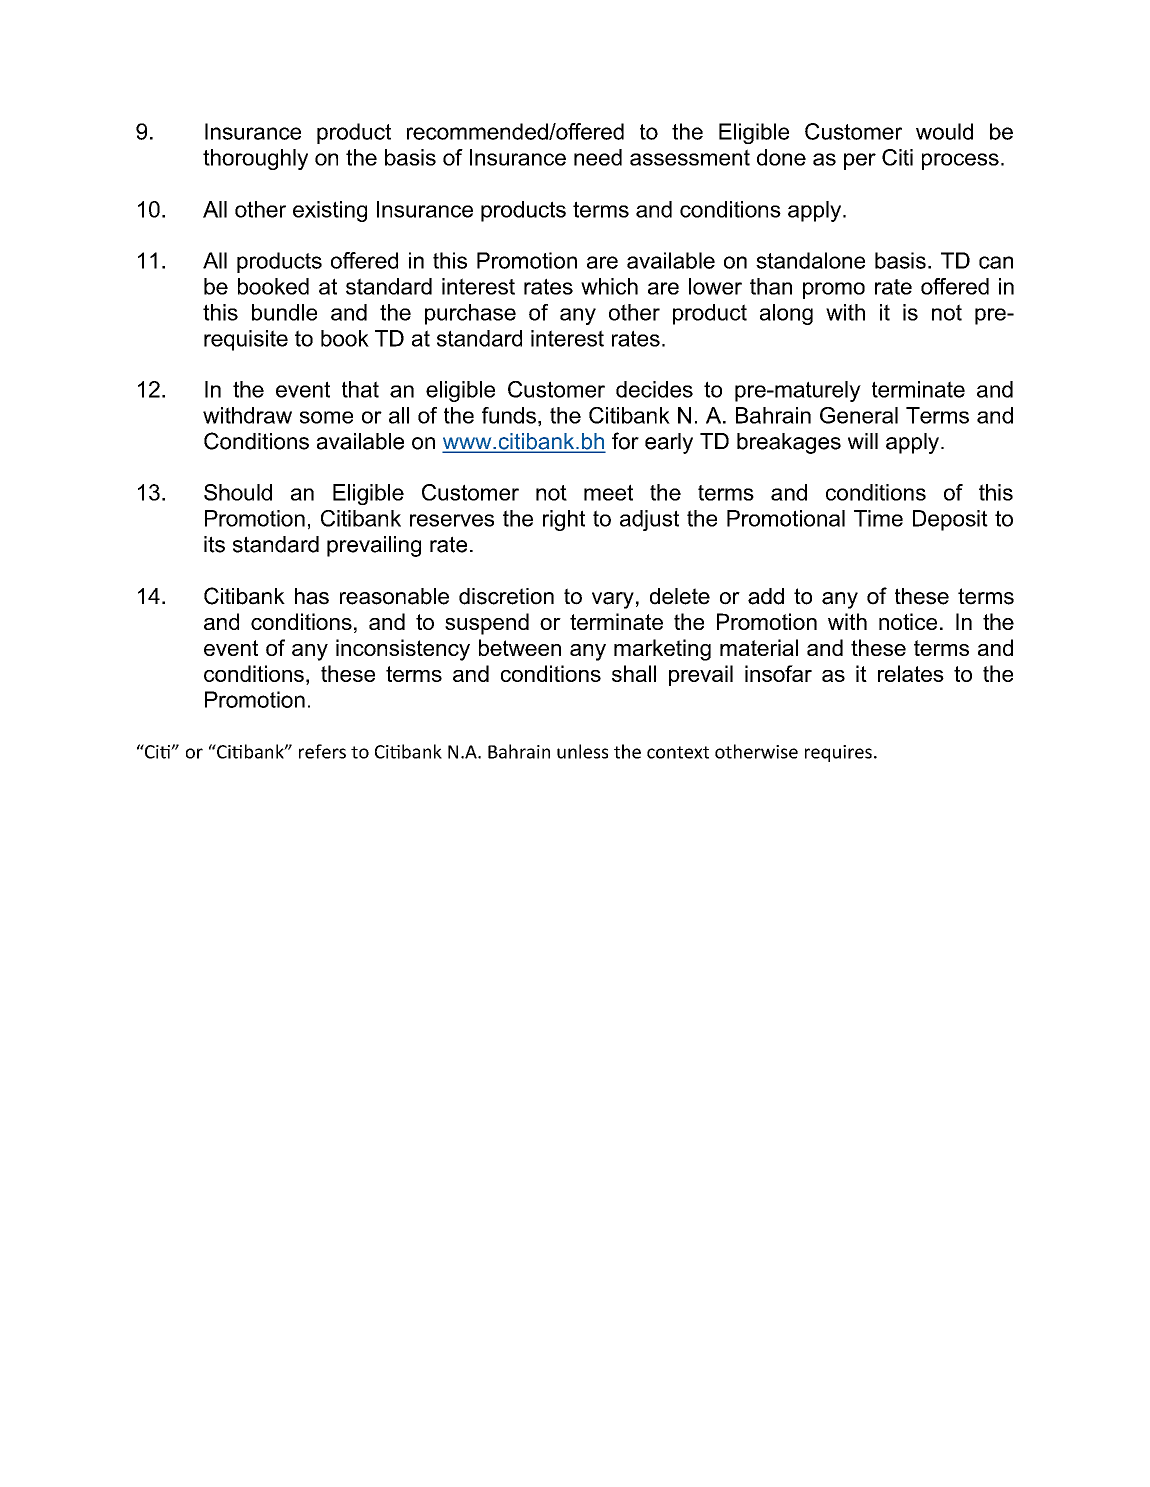 This screenshot has width=1150, height=1487. I want to click on Time, so click(878, 518).
